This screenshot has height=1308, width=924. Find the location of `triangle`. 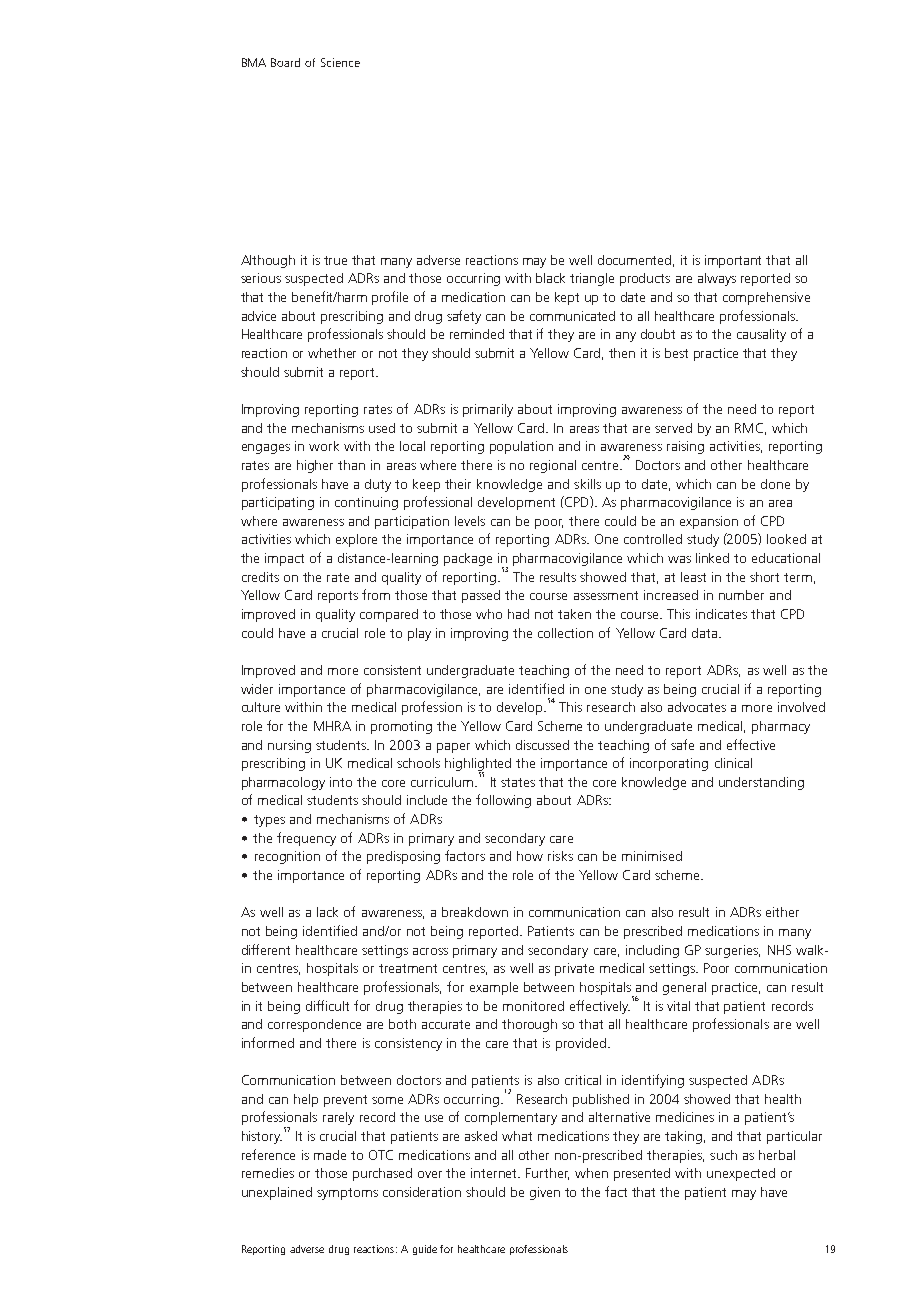

triangle is located at coordinates (592, 279).
